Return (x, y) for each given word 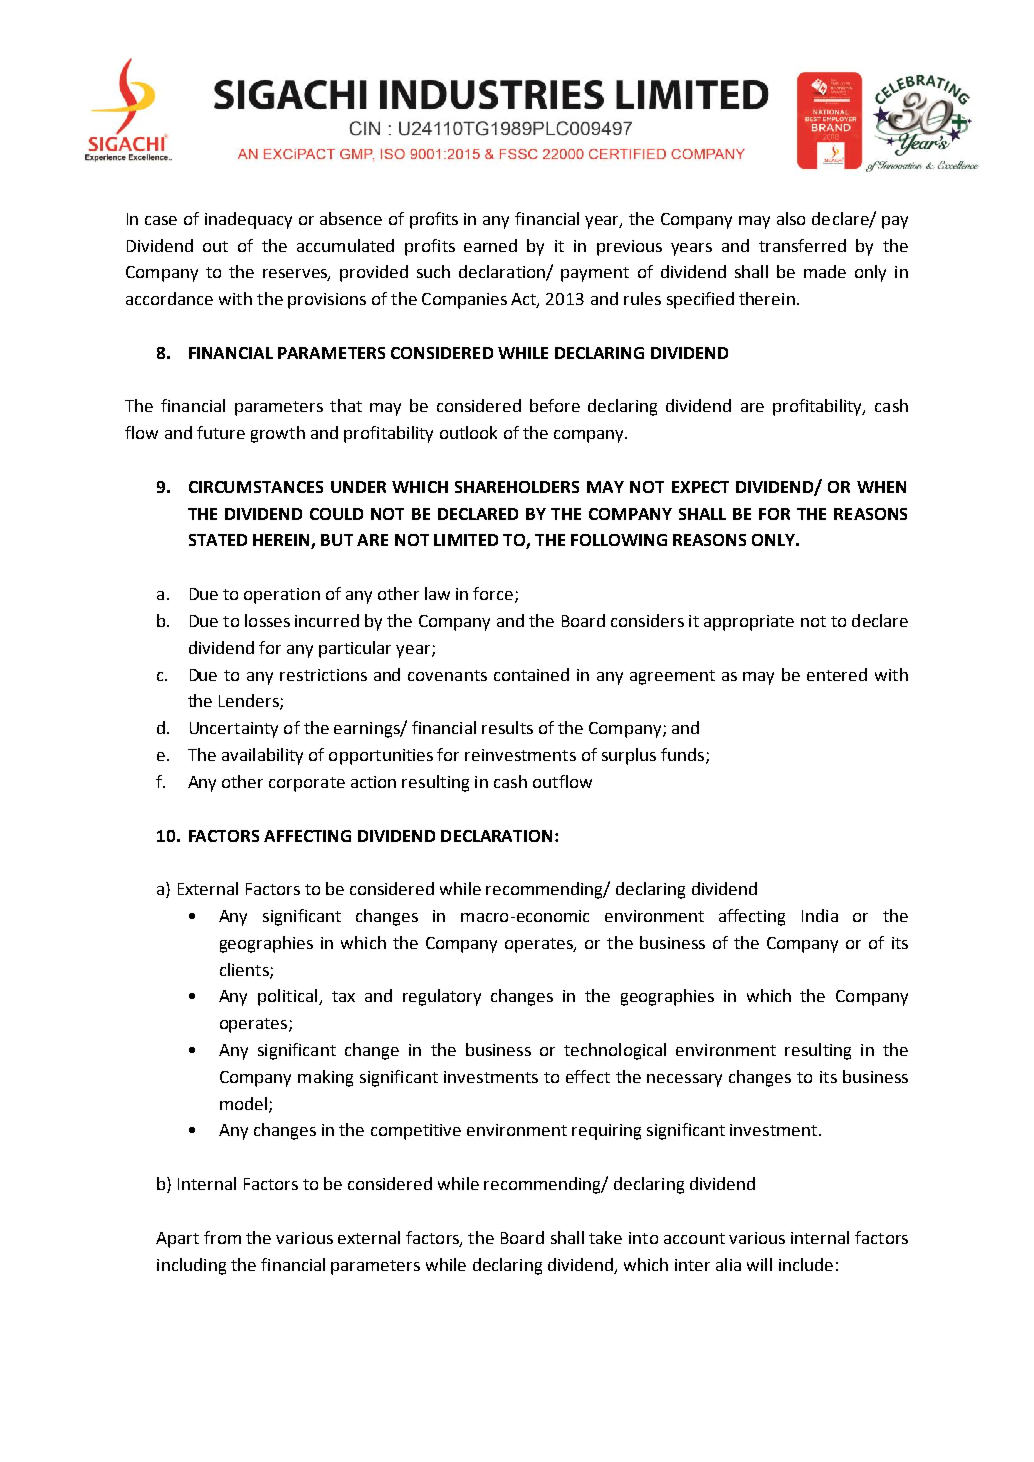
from (222, 1237)
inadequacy (248, 220)
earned (490, 245)
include (806, 1264)
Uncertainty (234, 730)
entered (837, 674)
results (507, 727)
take (605, 1237)
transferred (802, 245)
